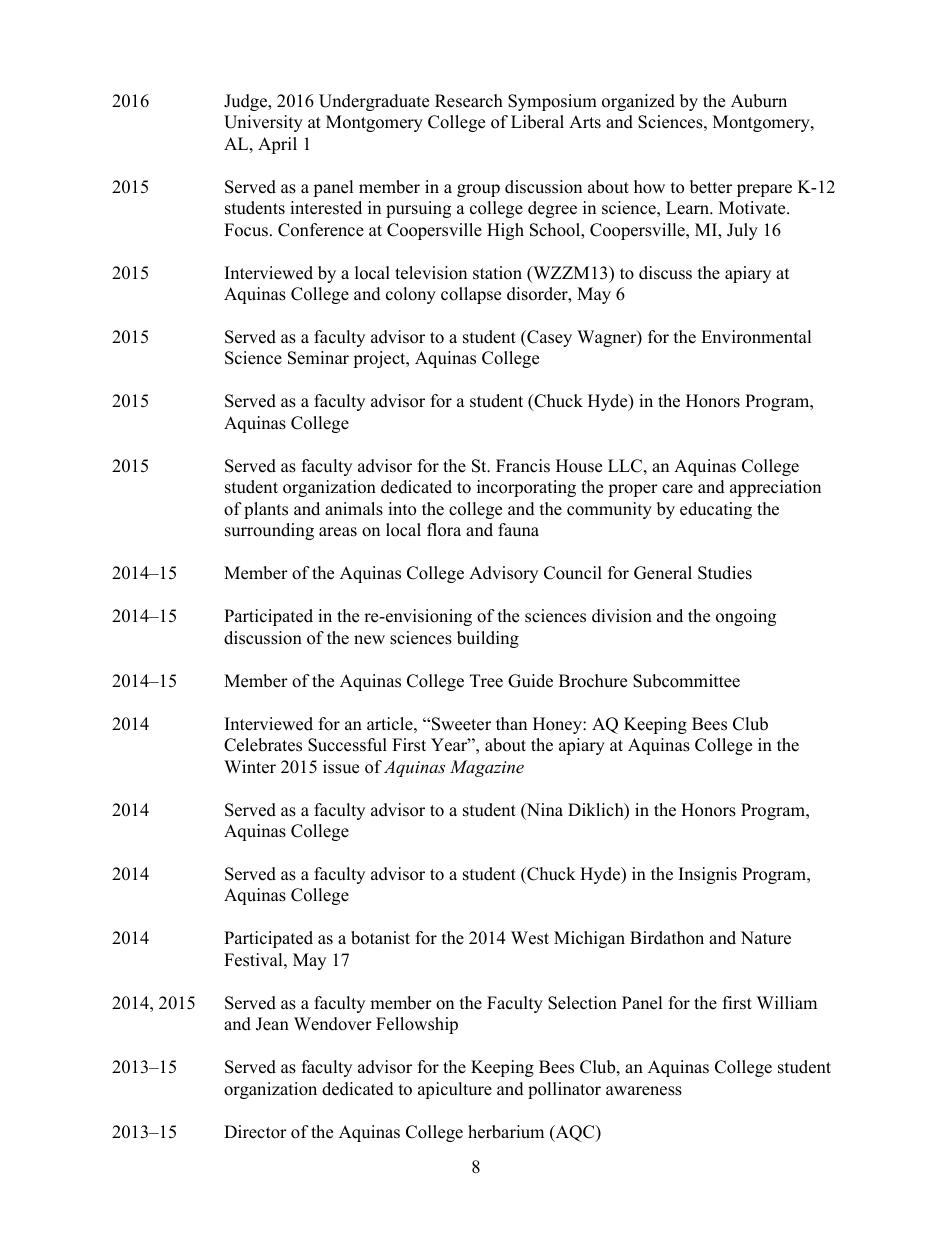 The height and width of the screenshot is (1233, 952). What do you see at coordinates (341, 767) in the screenshot?
I see `issue` at bounding box center [341, 767].
